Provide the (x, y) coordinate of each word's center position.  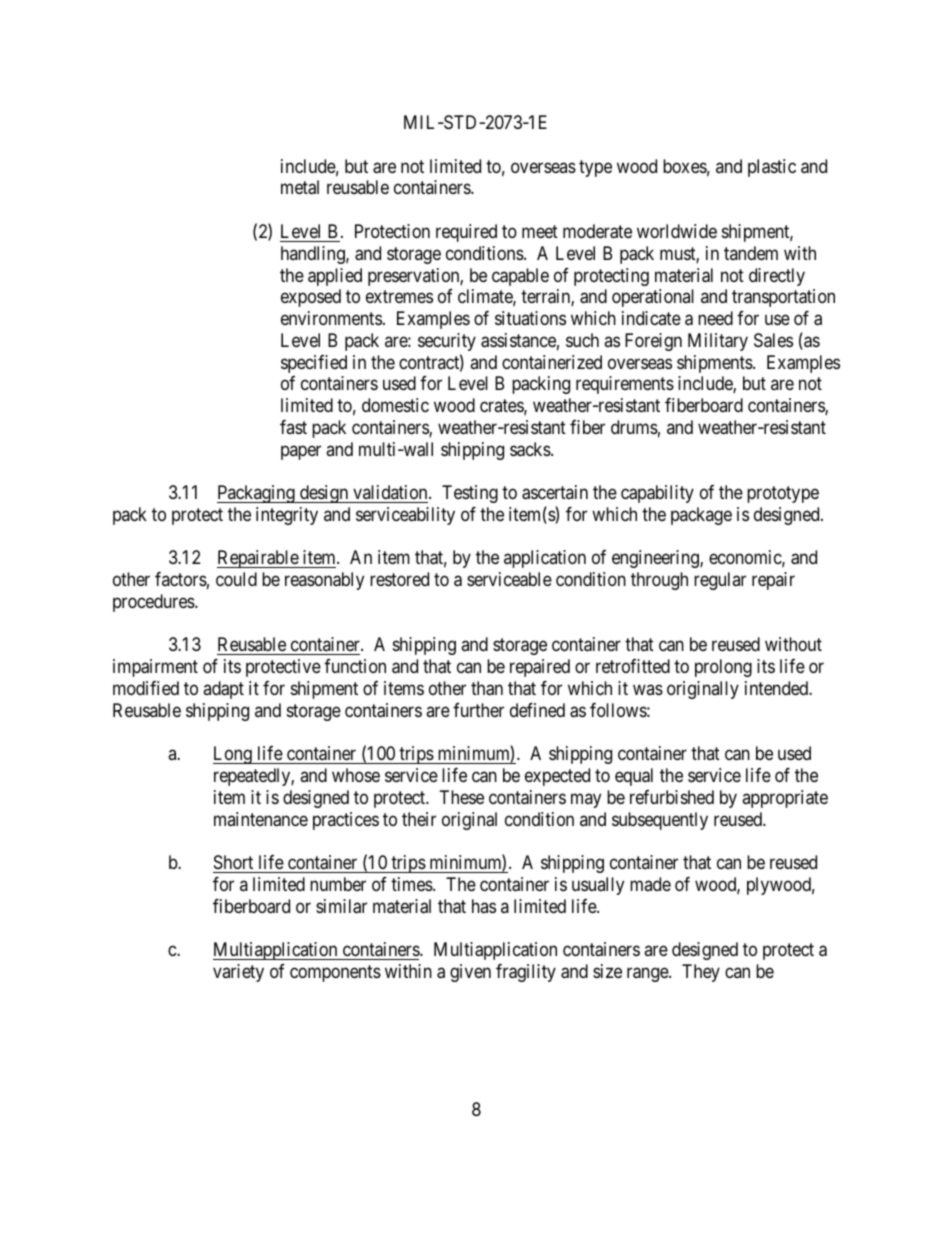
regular (720, 581)
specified (314, 364)
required (466, 233)
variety (238, 973)
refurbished (672, 797)
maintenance (261, 819)
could (236, 579)
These (462, 797)
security (447, 342)
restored (399, 579)
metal (300, 187)
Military (718, 342)
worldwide (677, 231)
